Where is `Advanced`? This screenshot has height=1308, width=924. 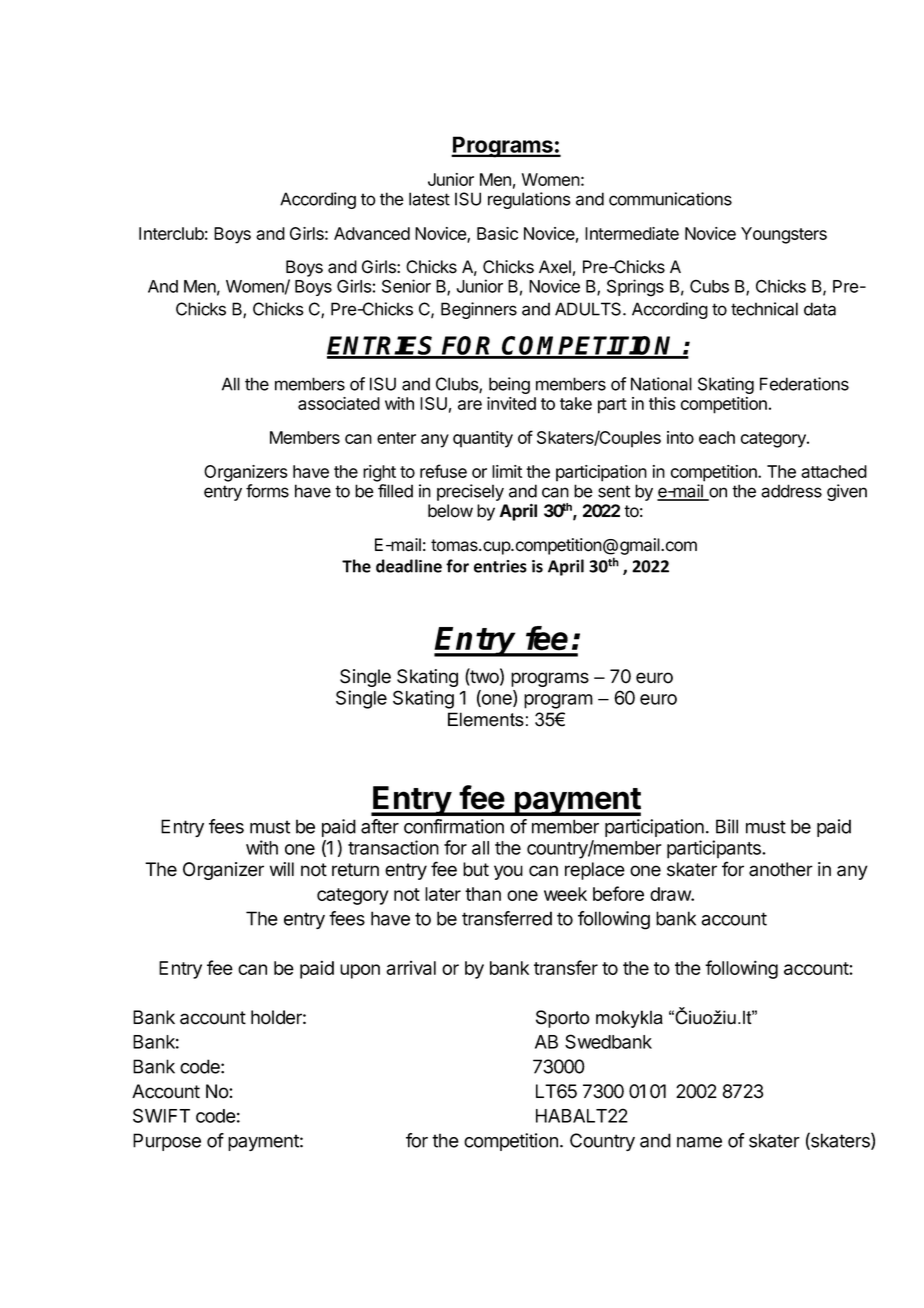
Advanced is located at coordinates (372, 233).
